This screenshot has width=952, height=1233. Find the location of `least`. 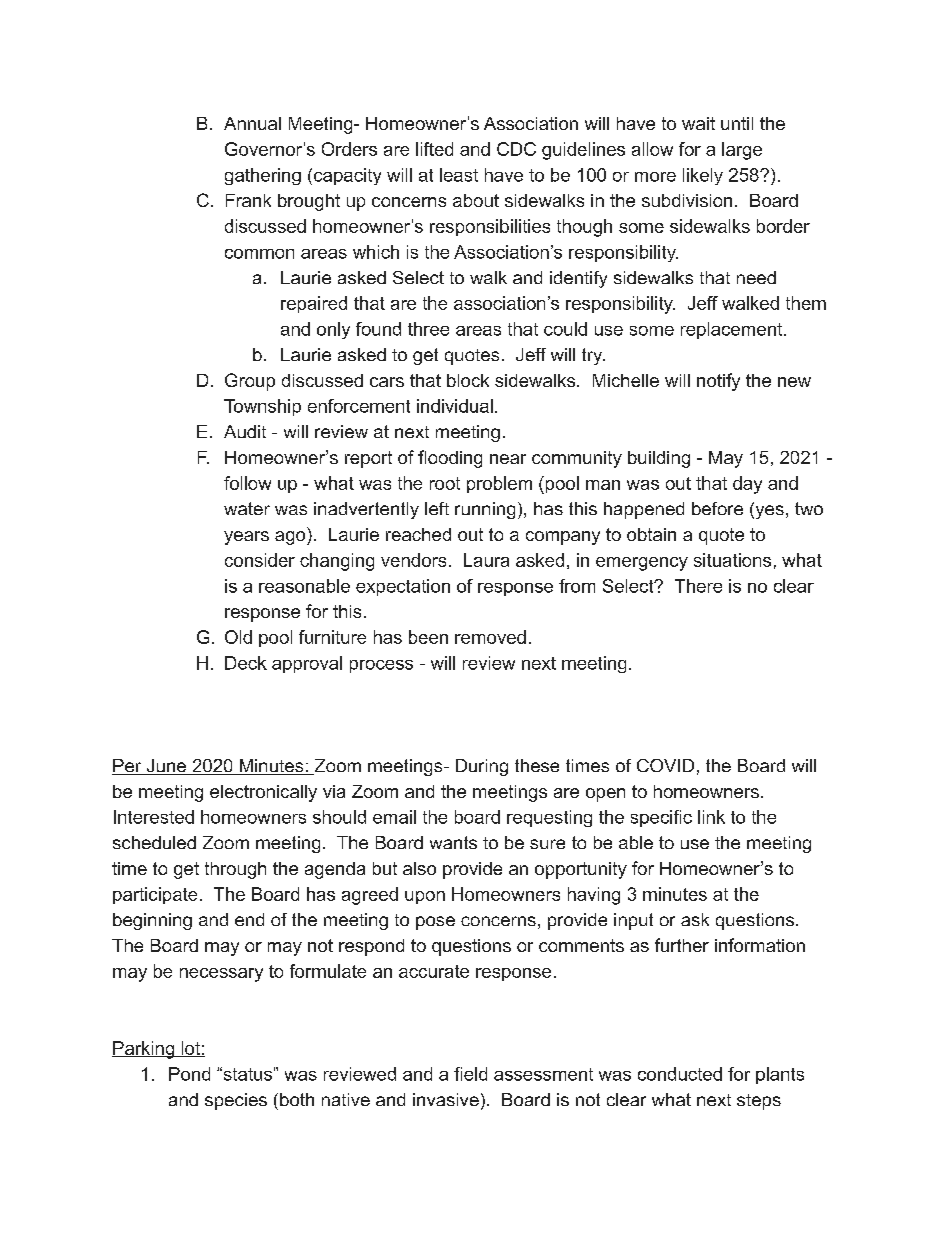

least is located at coordinates (459, 175).
